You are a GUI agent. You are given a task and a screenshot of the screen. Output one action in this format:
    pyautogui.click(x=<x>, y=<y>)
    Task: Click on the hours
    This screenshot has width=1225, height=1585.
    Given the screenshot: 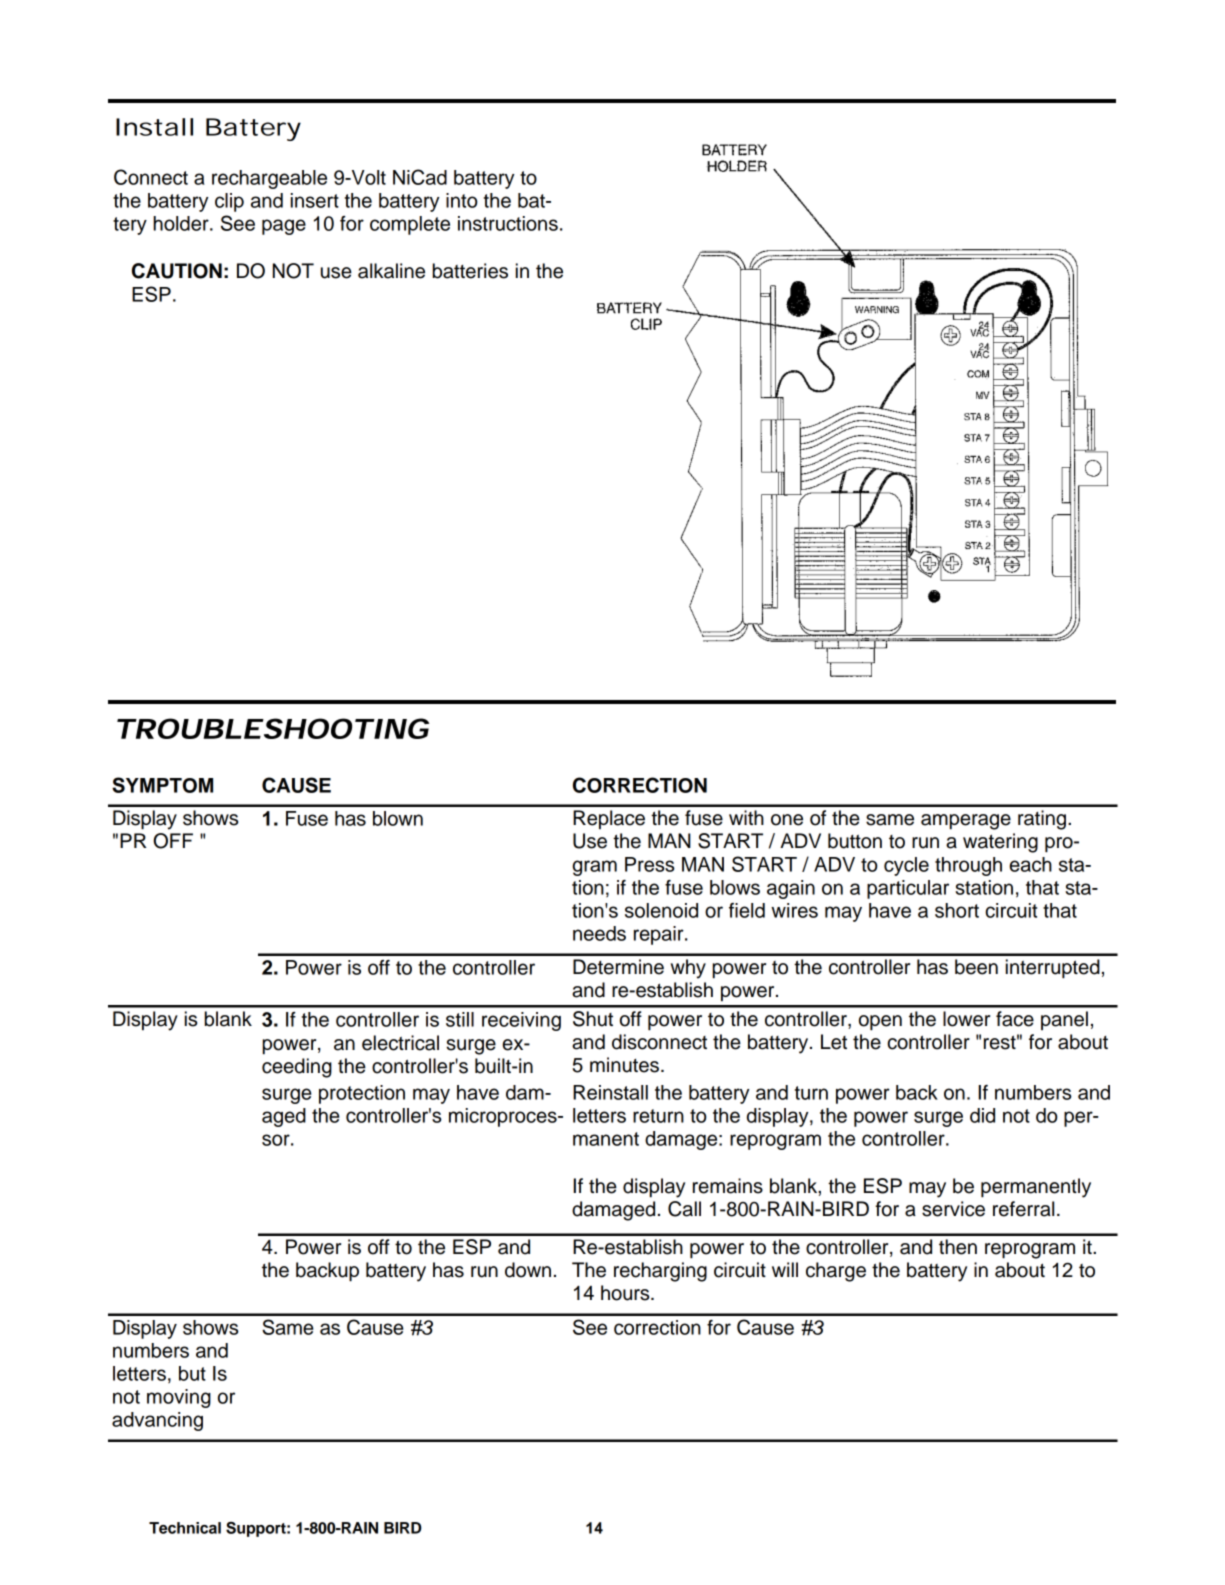 What is the action you would take?
    pyautogui.click(x=626, y=1293)
